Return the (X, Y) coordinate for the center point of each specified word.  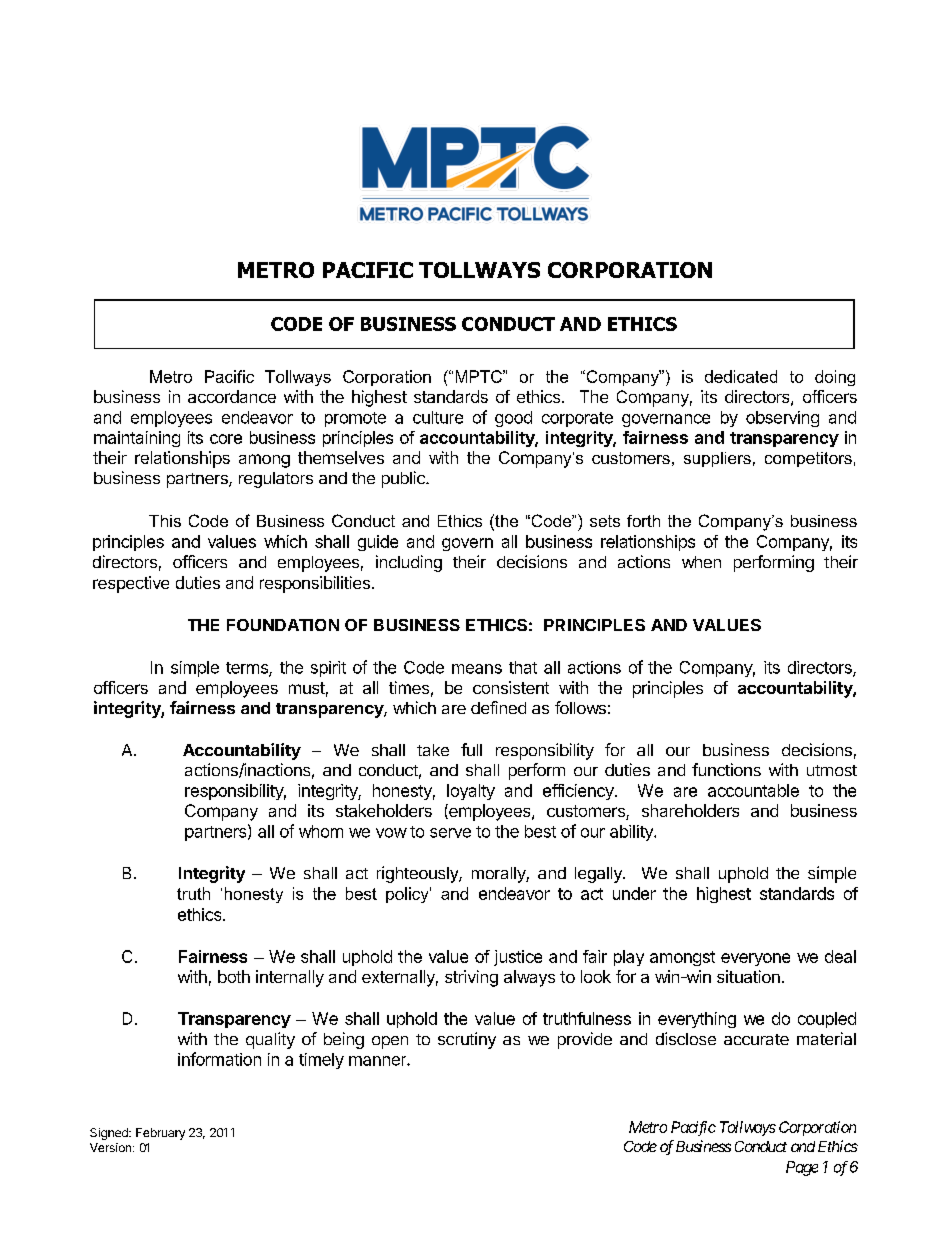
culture (438, 417)
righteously (418, 874)
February (160, 1134)
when (701, 562)
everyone (755, 959)
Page (802, 1168)
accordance (232, 396)
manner (378, 1061)
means (477, 669)
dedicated (741, 376)
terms (248, 669)
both (234, 976)
